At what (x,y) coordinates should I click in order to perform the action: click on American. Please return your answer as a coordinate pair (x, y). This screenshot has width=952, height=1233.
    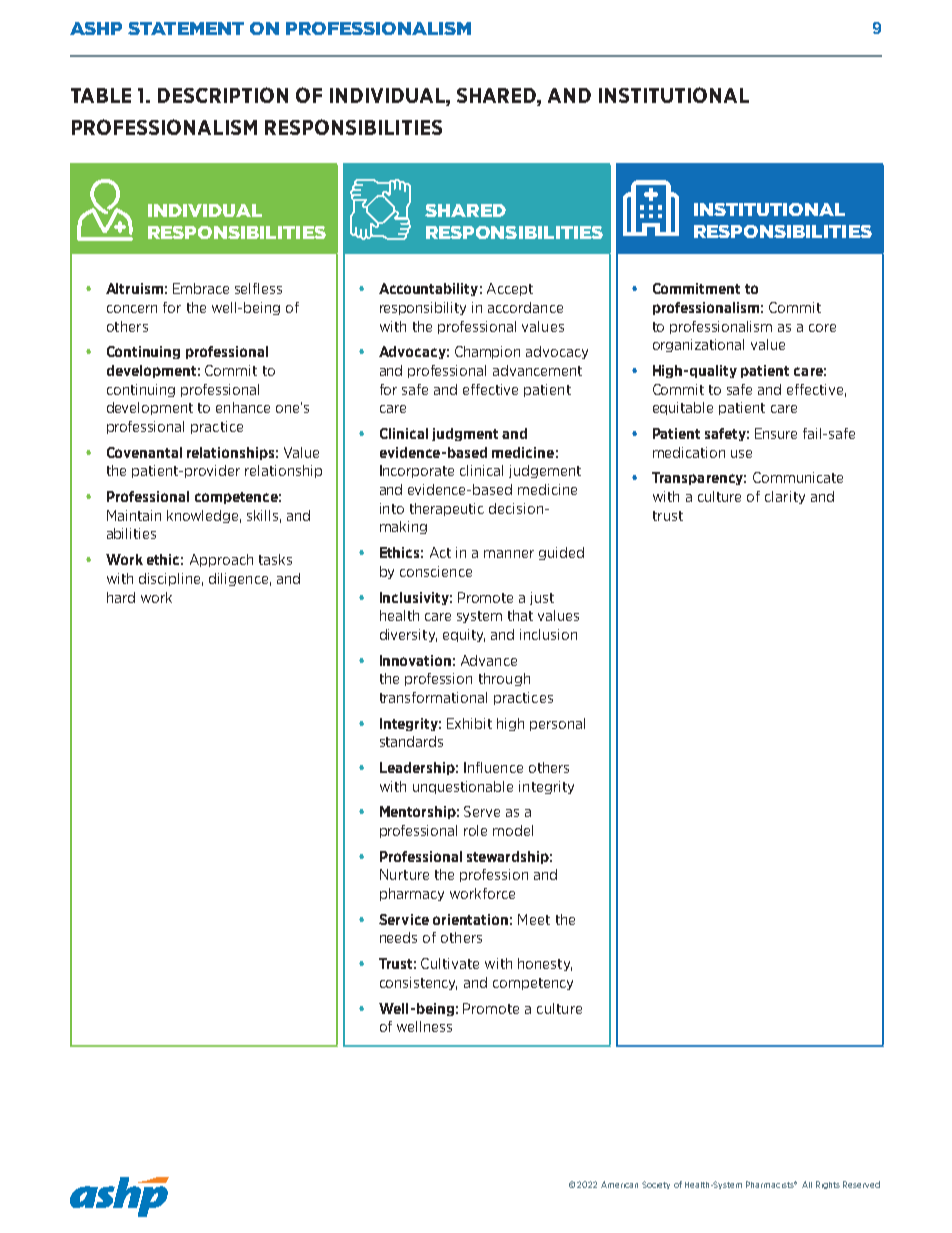
    Looking at the image, I should click on (619, 1184).
